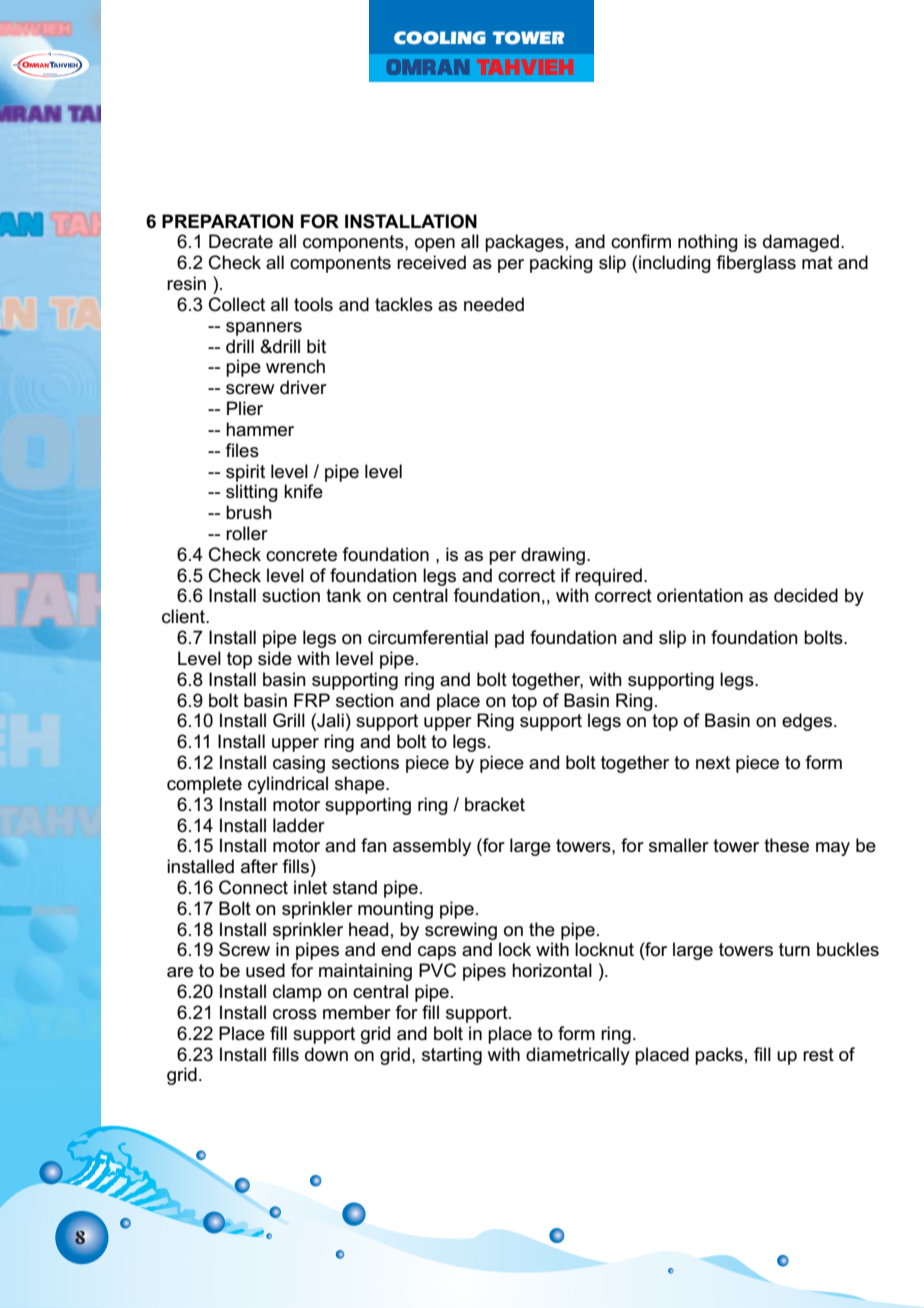  What do you see at coordinates (524, 243) in the screenshot?
I see `packages` at bounding box center [524, 243].
